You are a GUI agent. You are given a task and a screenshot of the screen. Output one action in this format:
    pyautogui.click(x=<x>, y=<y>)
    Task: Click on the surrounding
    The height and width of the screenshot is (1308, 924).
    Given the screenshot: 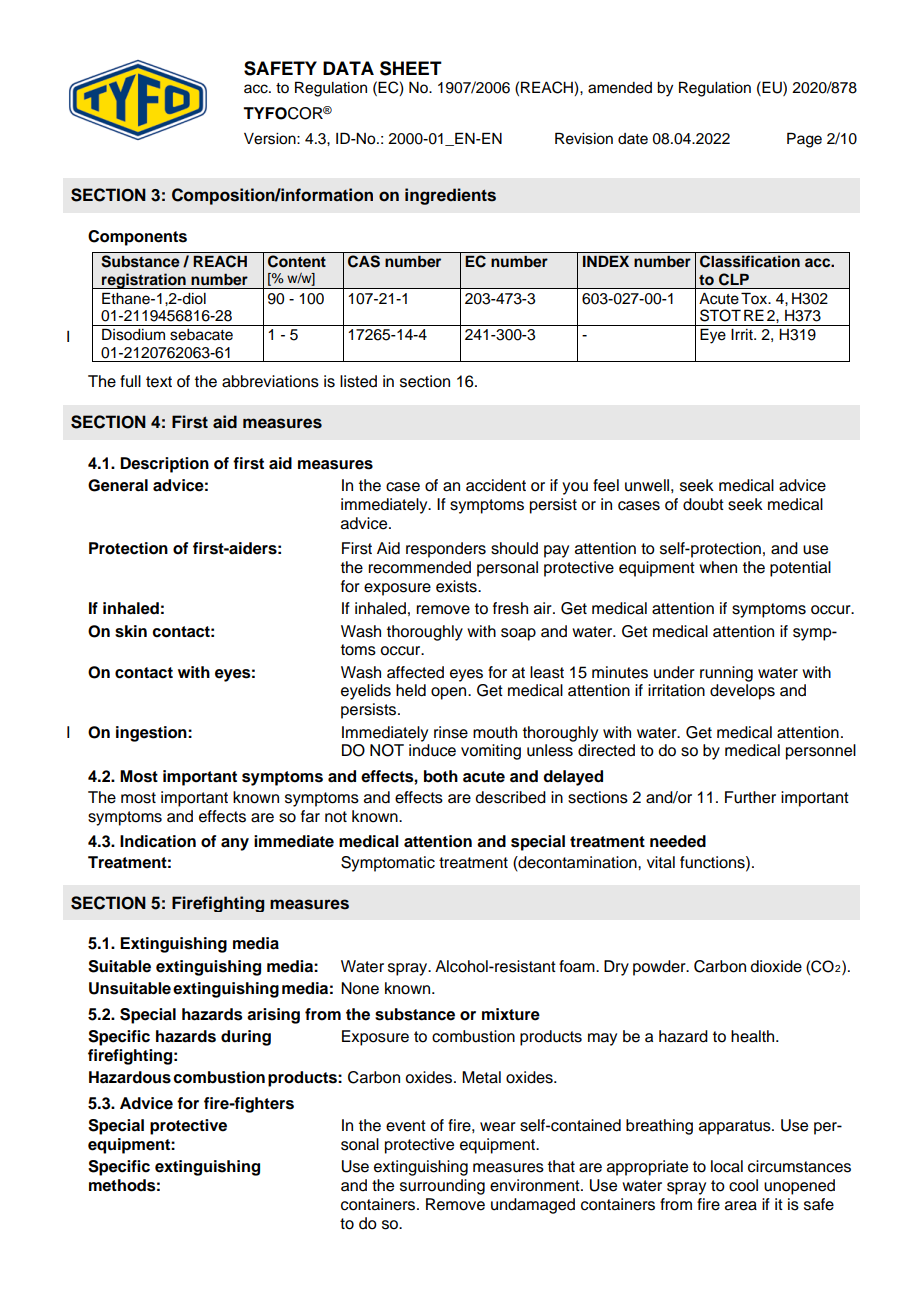 What is the action you would take?
    pyautogui.click(x=442, y=1187)
